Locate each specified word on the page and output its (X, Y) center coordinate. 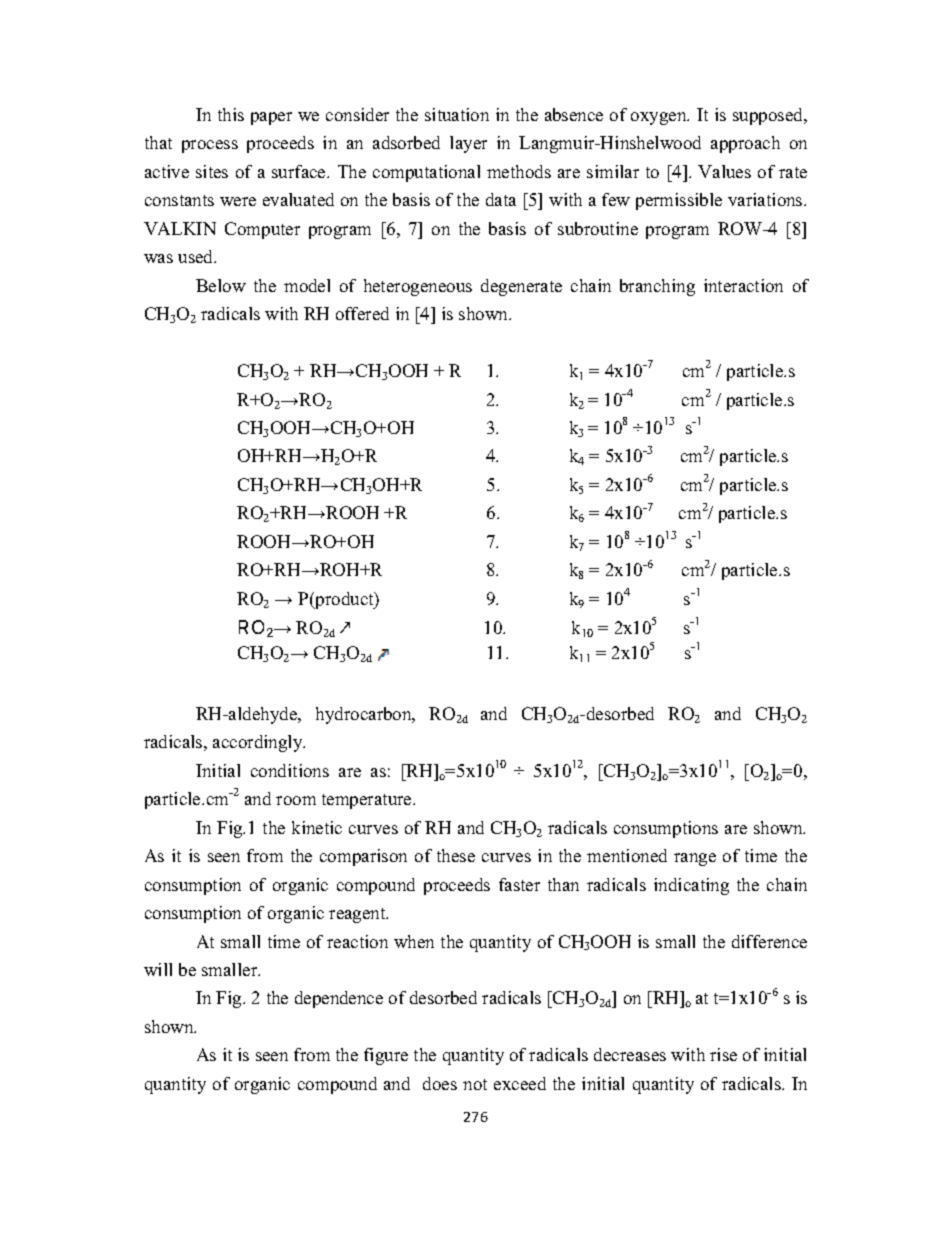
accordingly (259, 743)
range (695, 859)
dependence (339, 999)
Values (724, 171)
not (475, 1084)
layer (468, 144)
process (210, 146)
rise (723, 1054)
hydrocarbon (365, 715)
